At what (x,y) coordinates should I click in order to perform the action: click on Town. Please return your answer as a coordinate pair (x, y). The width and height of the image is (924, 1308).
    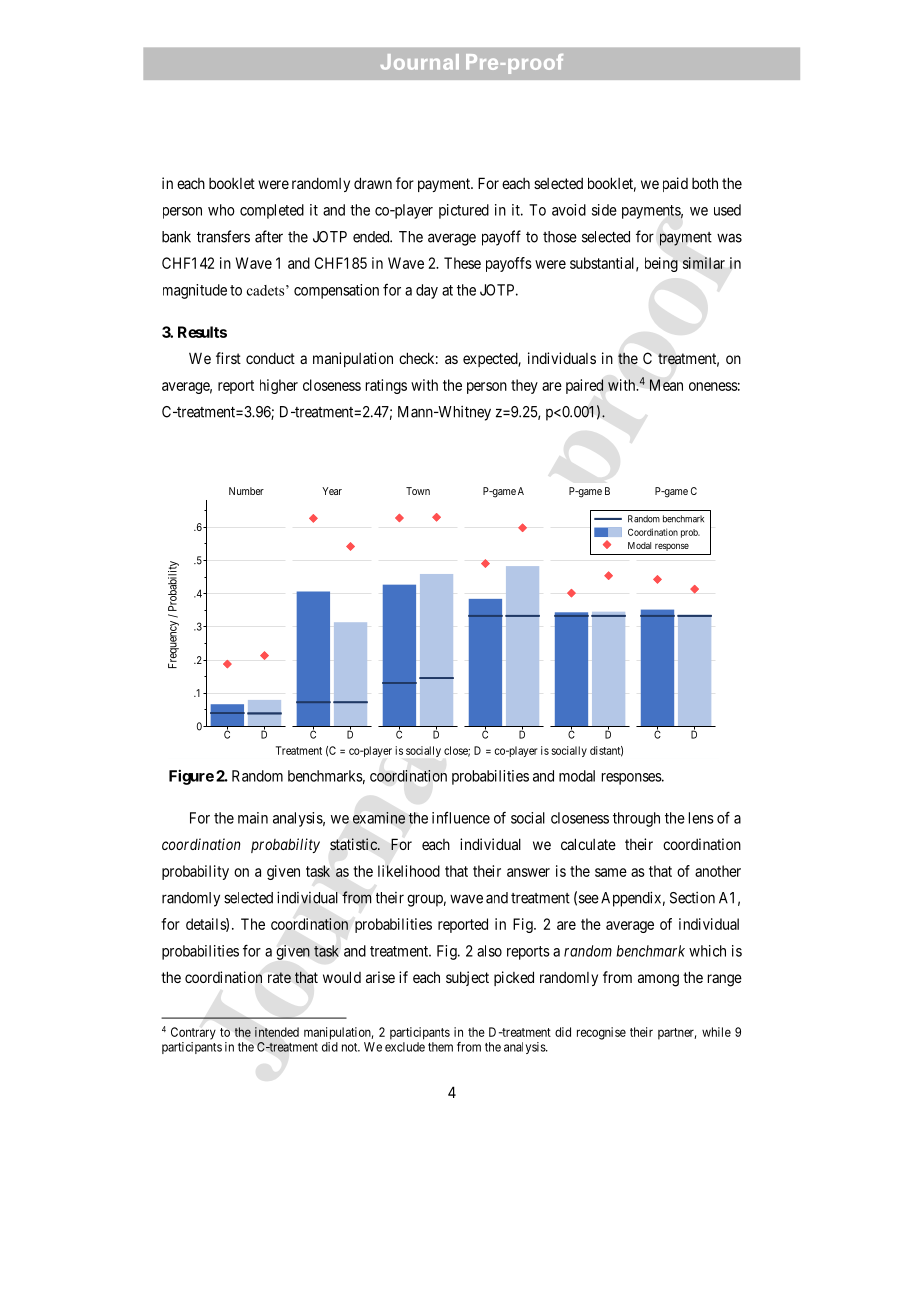
    Looking at the image, I should click on (418, 491).
